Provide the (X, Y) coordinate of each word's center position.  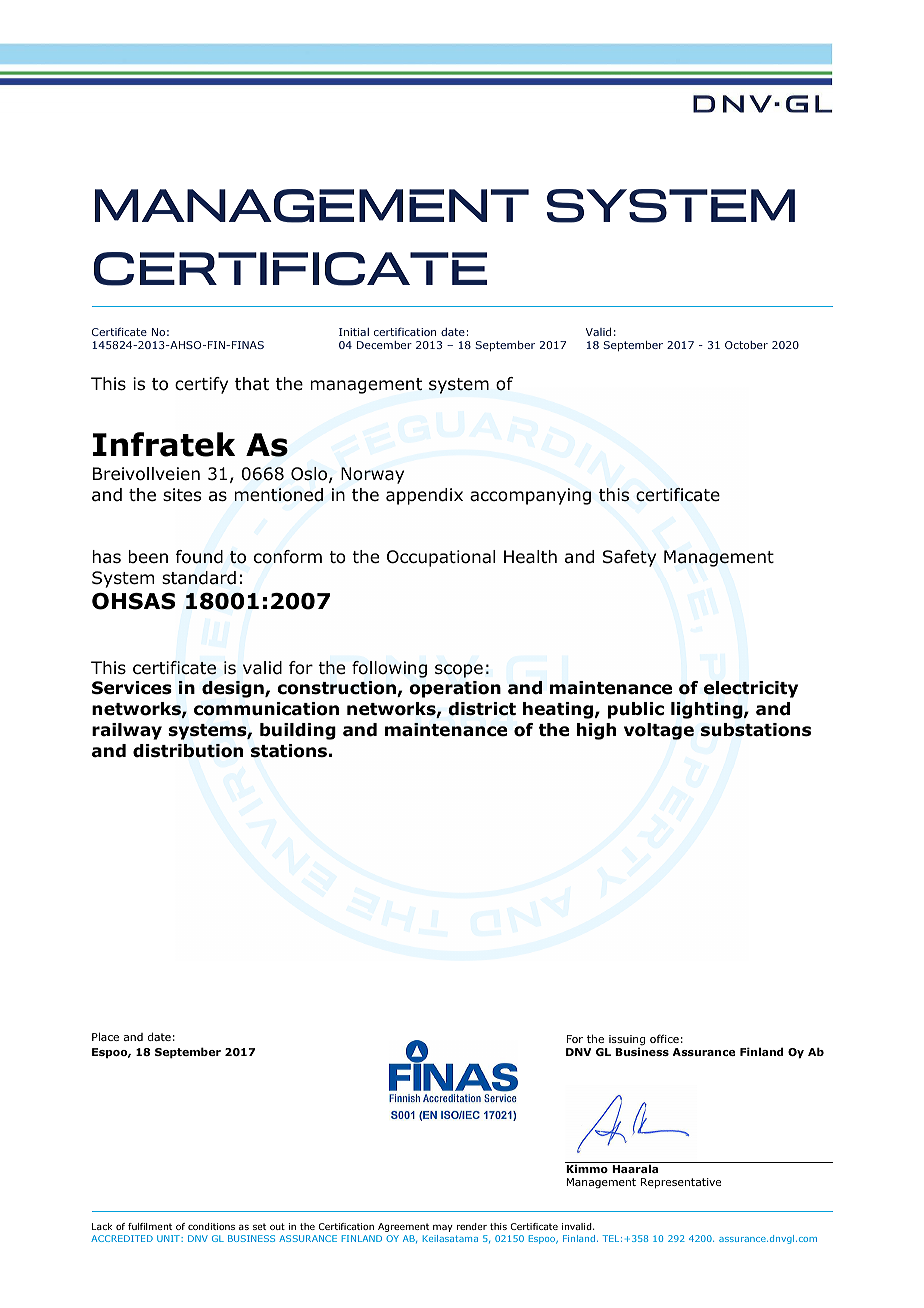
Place (105, 1036)
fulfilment (150, 1226)
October (746, 345)
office (664, 1038)
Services (132, 688)
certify (201, 385)
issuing (627, 1041)
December (384, 345)
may (443, 1228)
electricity (751, 689)
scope (459, 671)
